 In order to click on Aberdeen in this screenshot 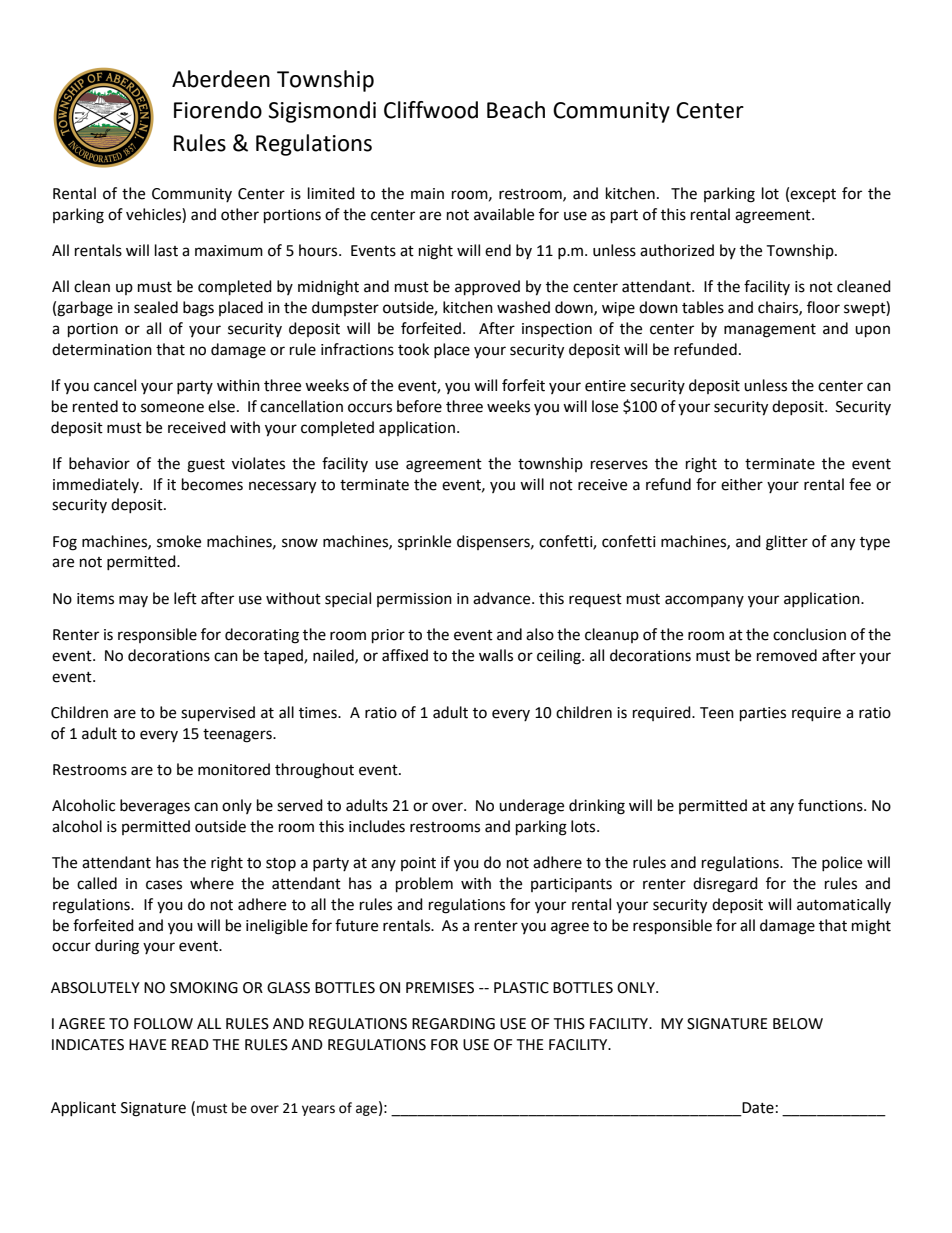, I will do `click(221, 79)`.
